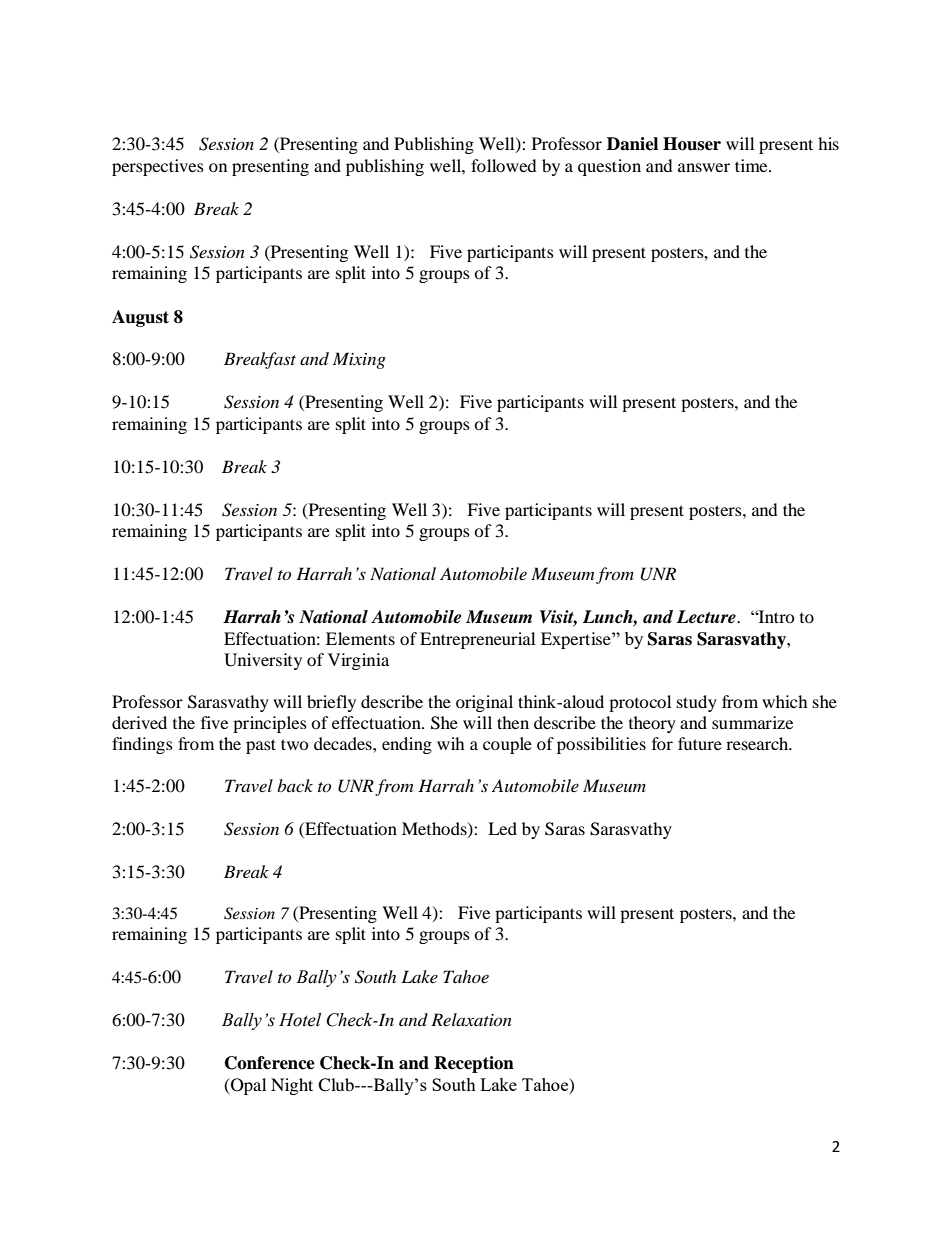  What do you see at coordinates (158, 167) in the image?
I see `perspectives` at bounding box center [158, 167].
